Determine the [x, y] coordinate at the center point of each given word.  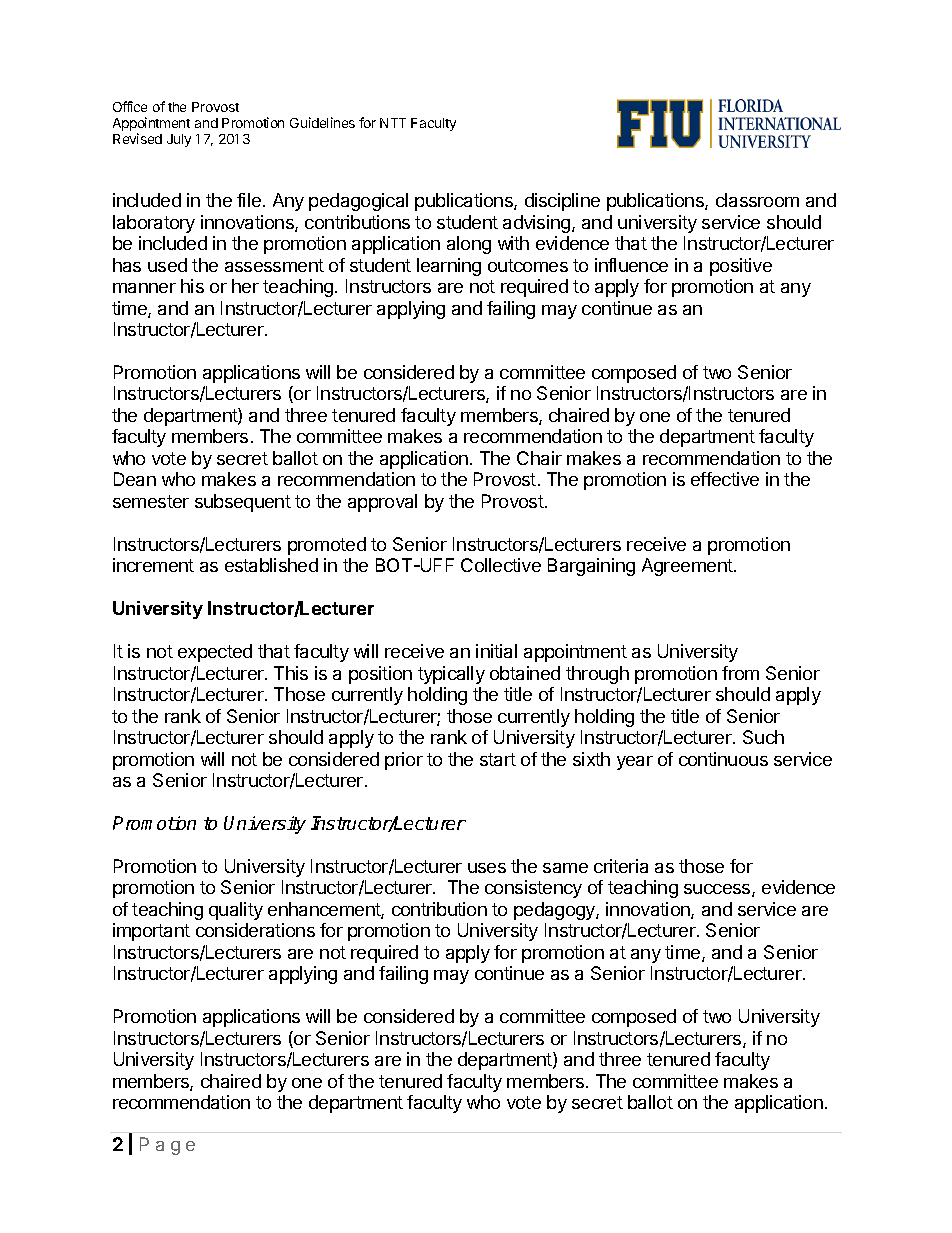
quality [236, 911]
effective [725, 479]
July [179, 140]
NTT [393, 123]
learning [449, 267]
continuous [723, 759]
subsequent [243, 503]
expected [215, 653]
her [245, 286]
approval [382, 503]
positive [741, 267]
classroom [757, 200]
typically [451, 675]
